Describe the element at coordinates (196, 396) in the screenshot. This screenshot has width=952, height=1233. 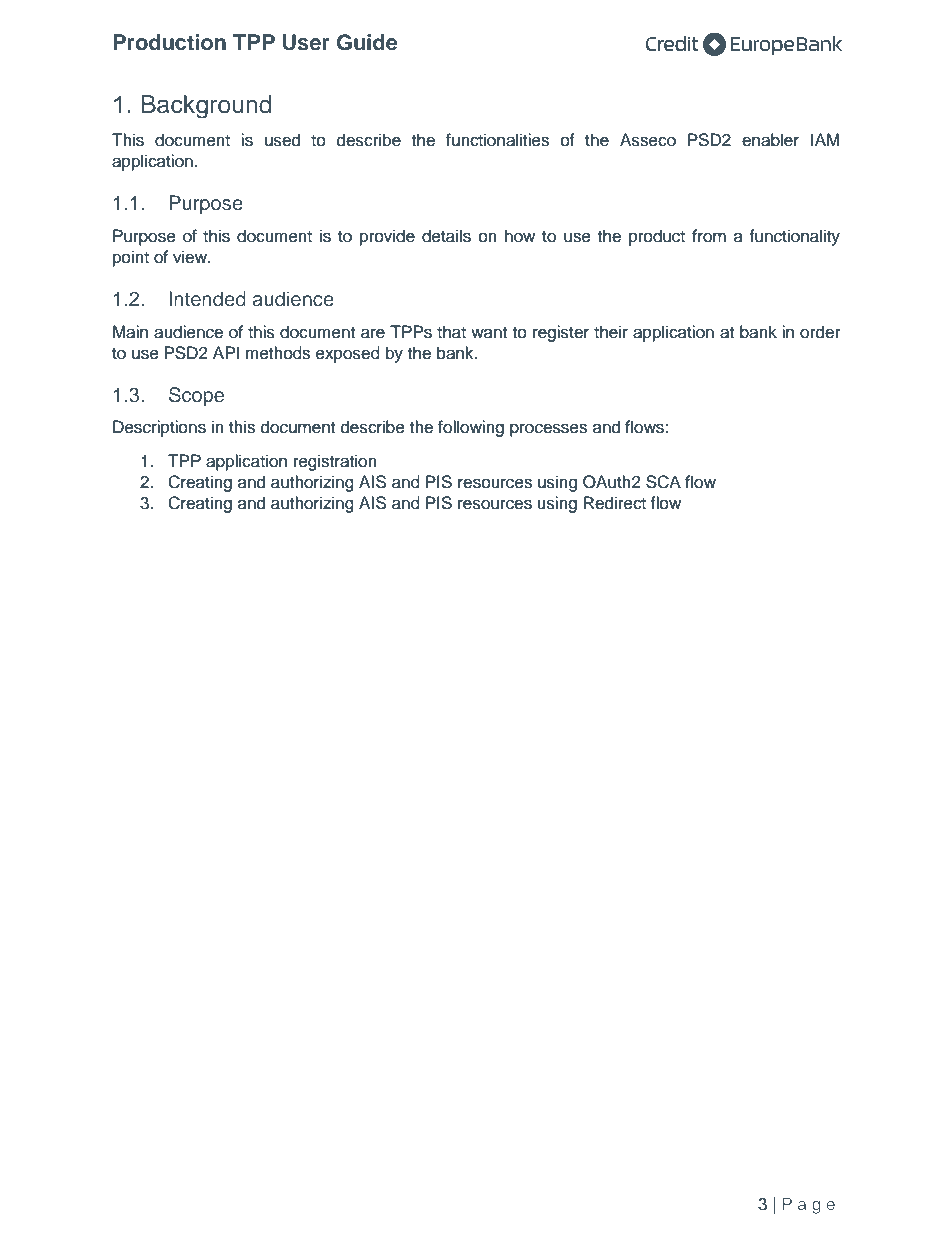
I see `Scope` at that location.
